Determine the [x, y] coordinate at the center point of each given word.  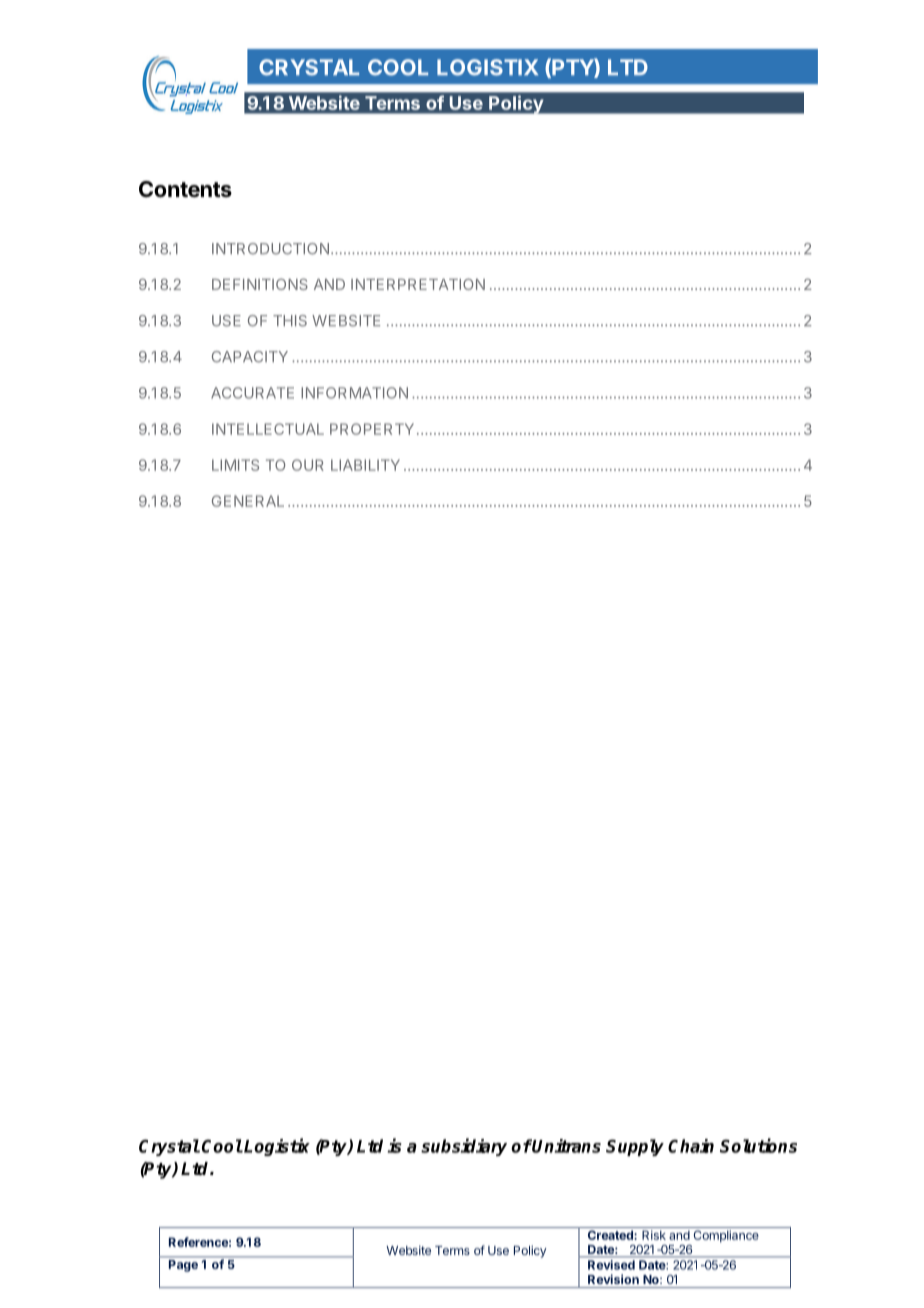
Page [183, 1266]
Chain [691, 1146]
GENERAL [248, 501]
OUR [308, 465]
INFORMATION [354, 393]
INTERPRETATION [418, 284]
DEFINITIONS [260, 284]
